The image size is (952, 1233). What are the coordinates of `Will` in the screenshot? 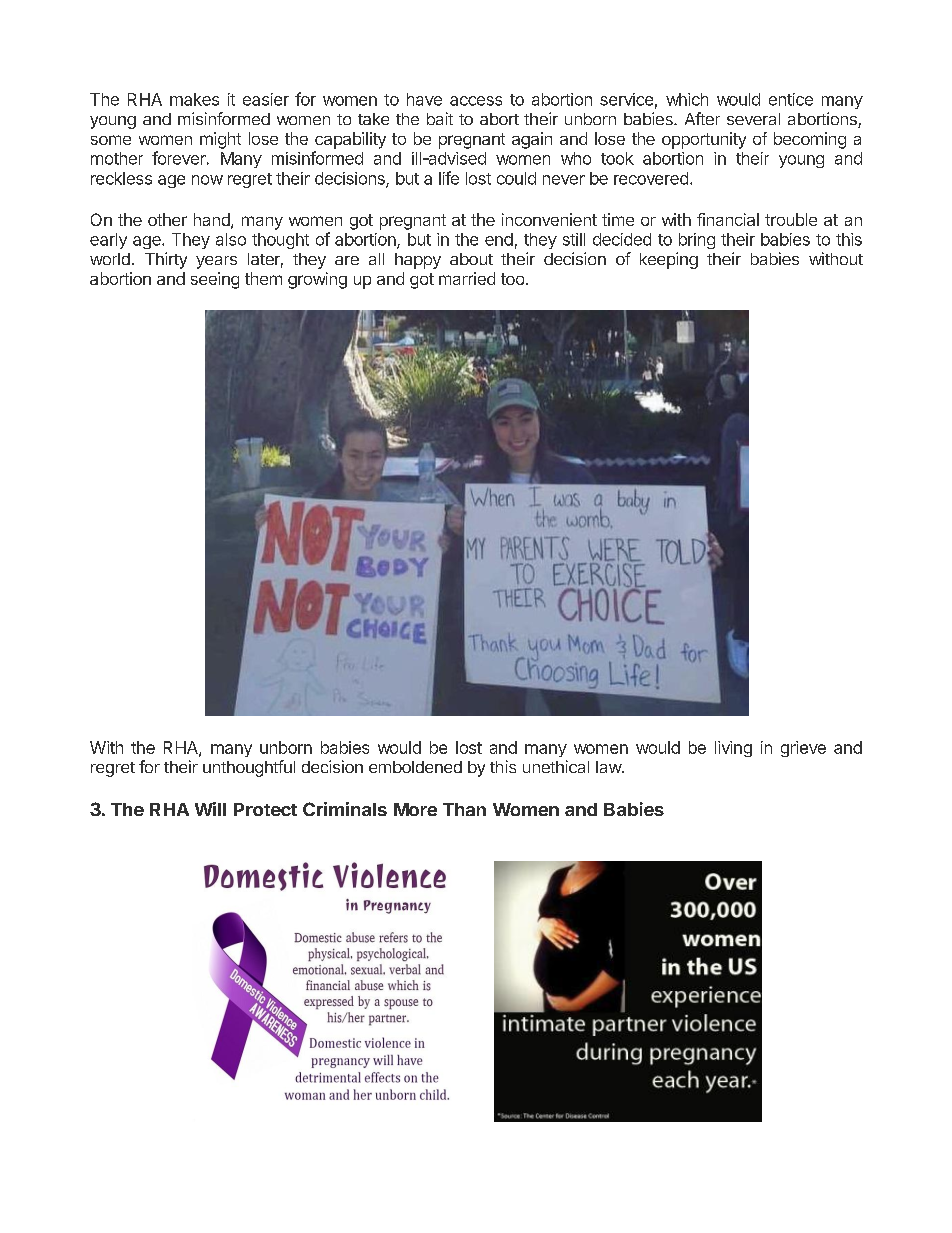 It's located at (210, 809).
